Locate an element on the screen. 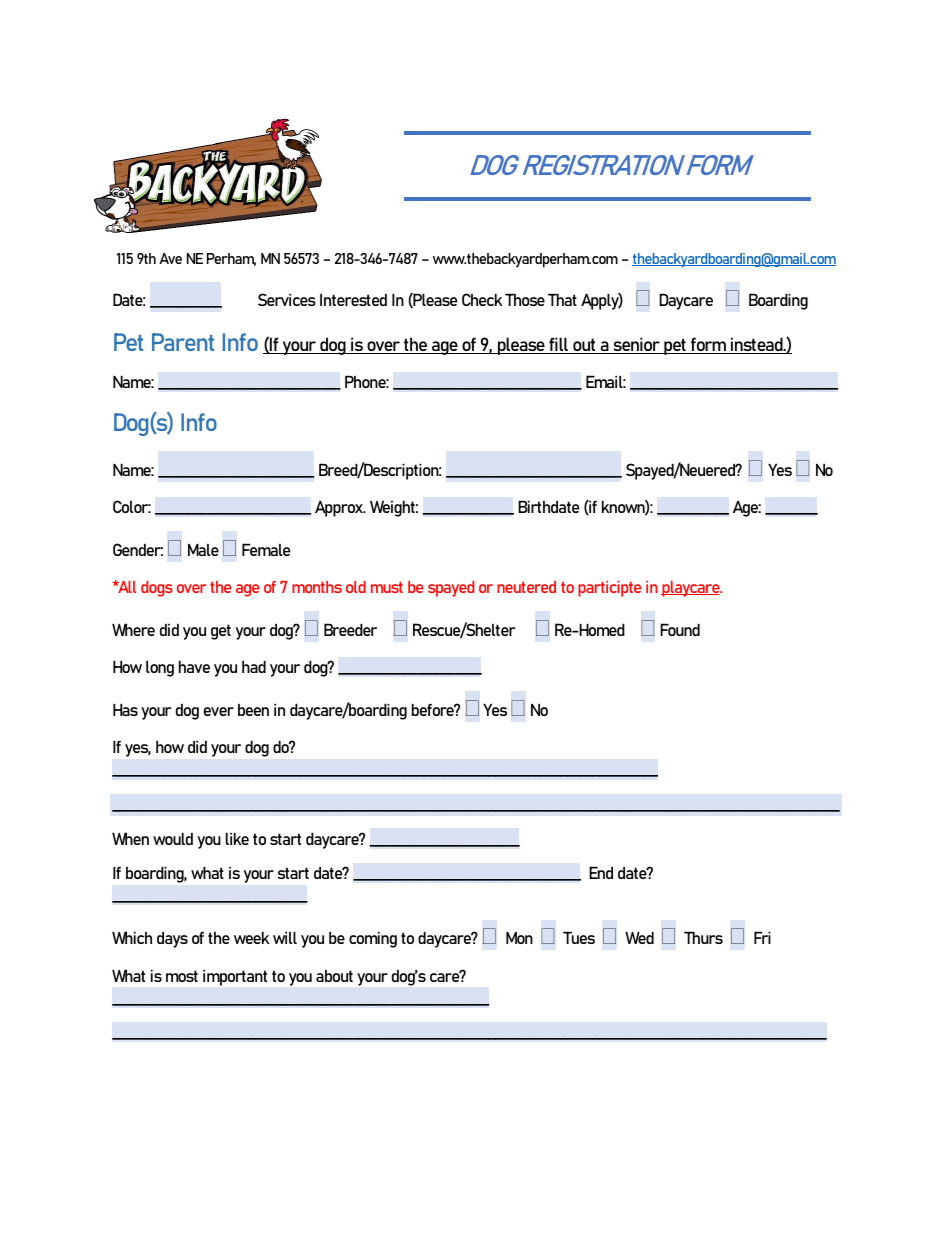 The image size is (952, 1233). Parent is located at coordinates (183, 342).
